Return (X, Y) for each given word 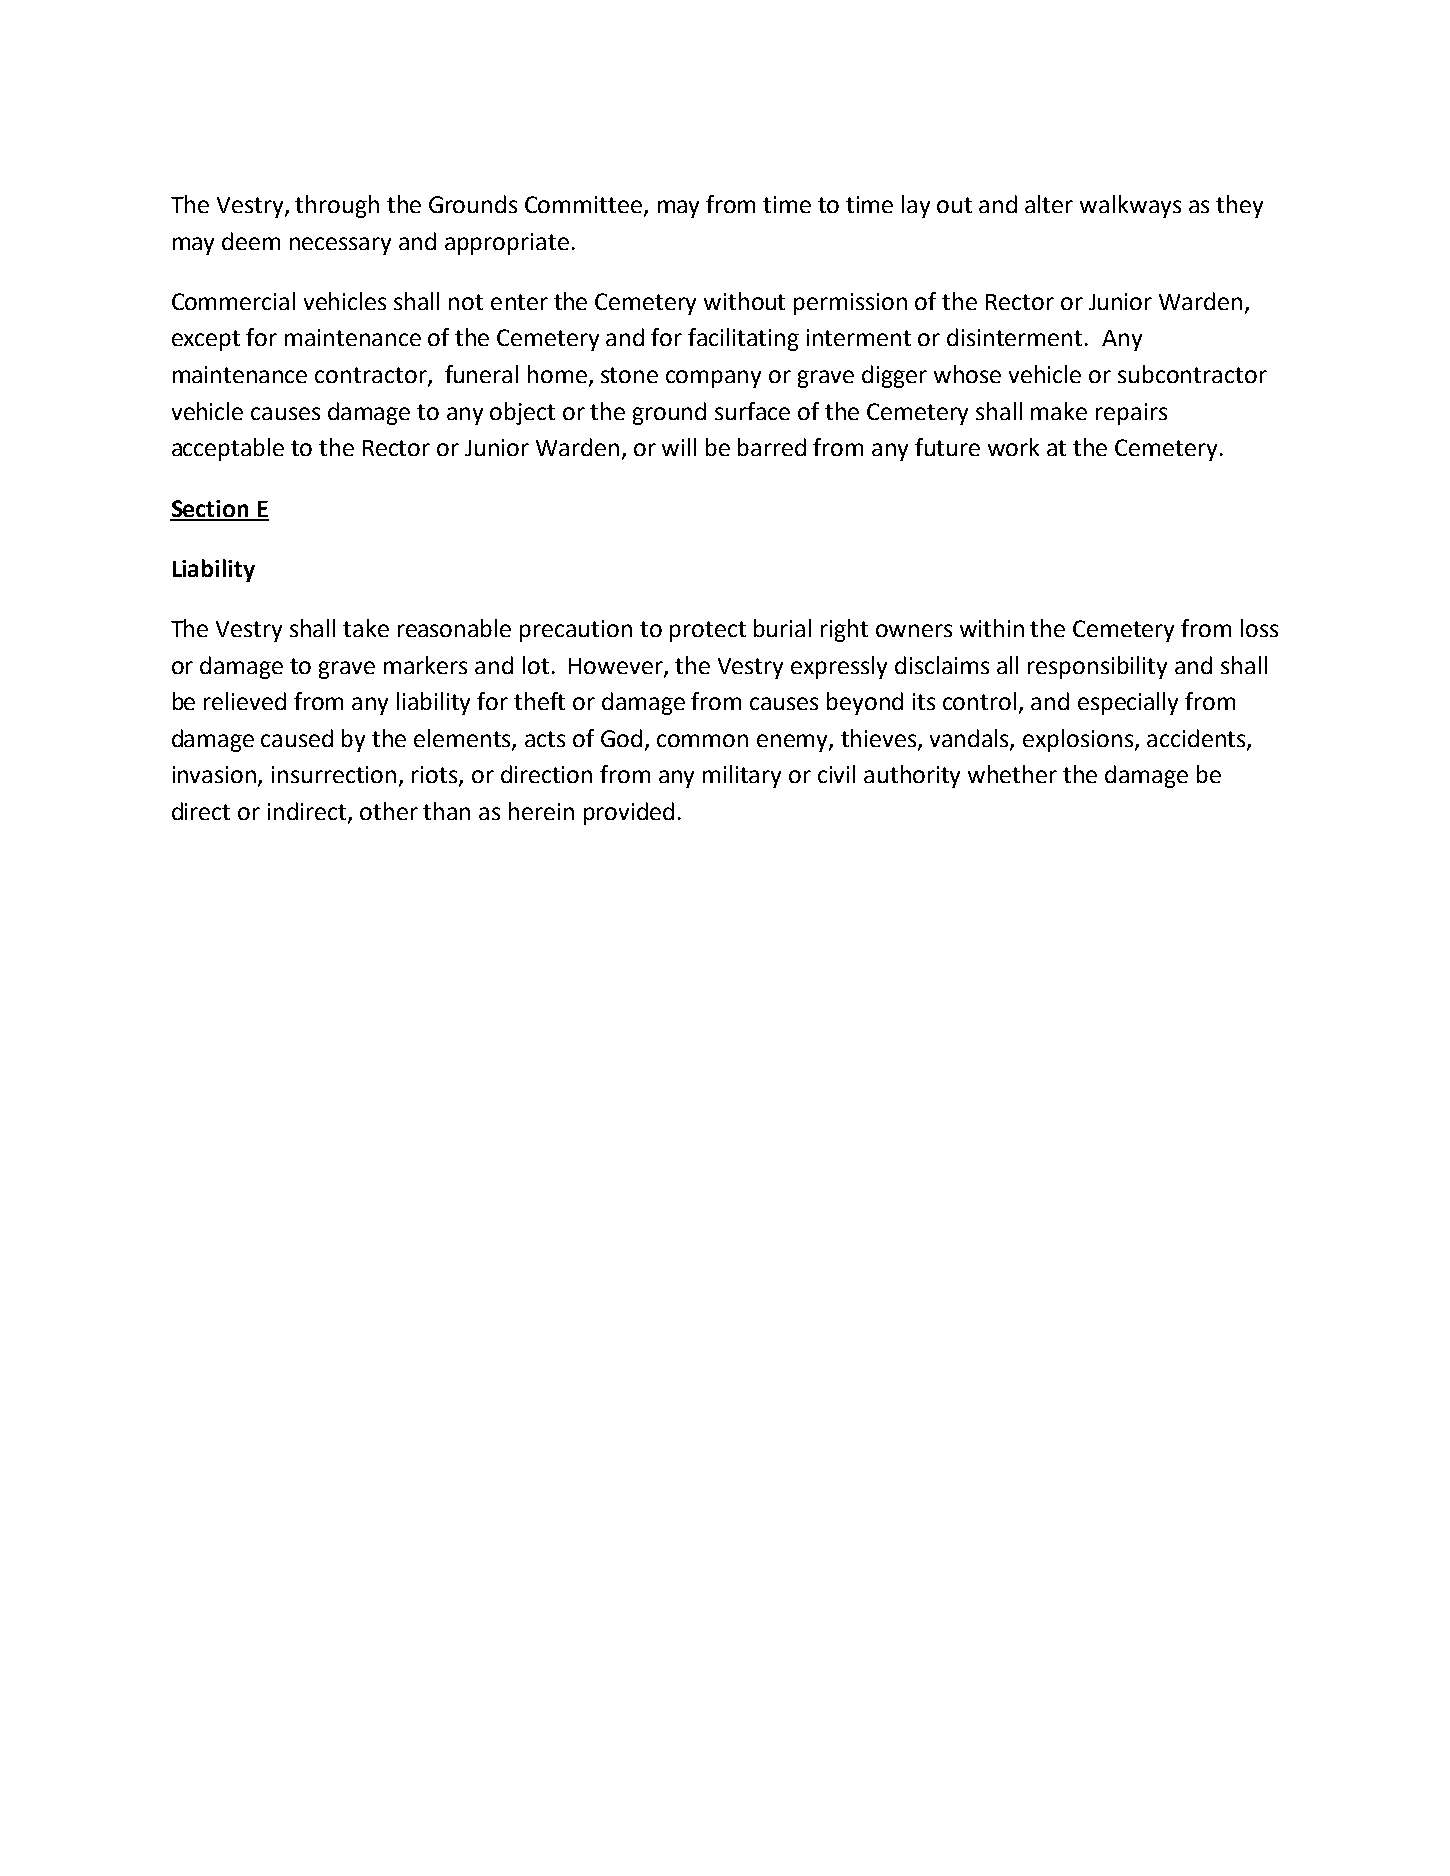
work (1013, 447)
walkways (1130, 206)
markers (425, 665)
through (337, 206)
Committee (585, 206)
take (366, 628)
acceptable (228, 449)
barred (772, 447)
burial (782, 628)
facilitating (743, 339)
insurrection (334, 774)
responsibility (1097, 667)
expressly (839, 667)
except (206, 340)
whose (967, 374)
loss (1259, 628)
